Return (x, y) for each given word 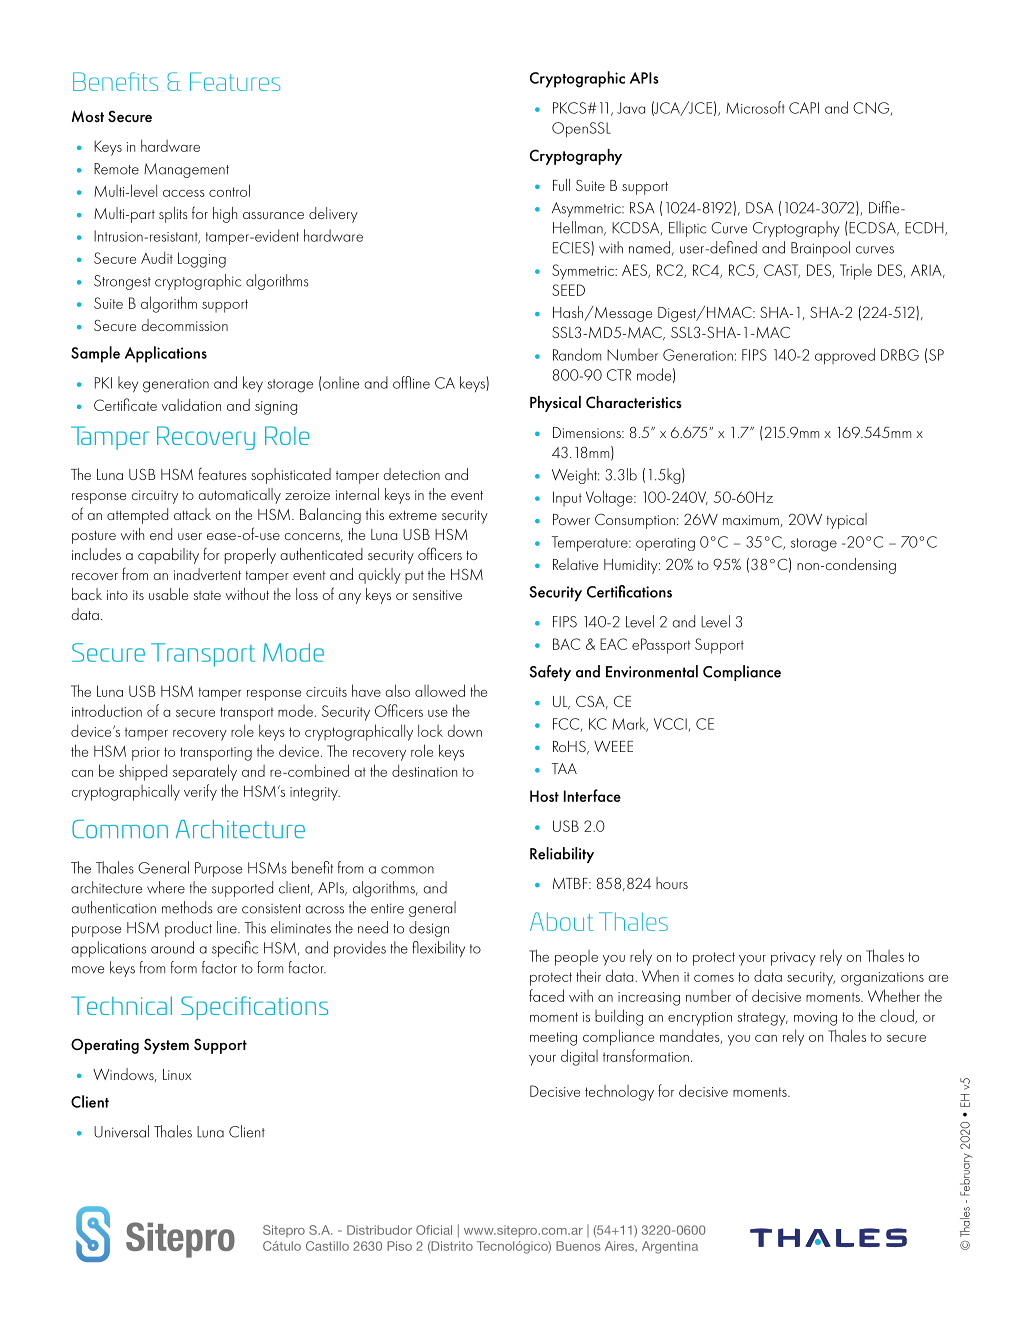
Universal (121, 1131)
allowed (440, 690)
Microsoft (755, 107)
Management (186, 170)
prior (146, 754)
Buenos (578, 1246)
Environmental (652, 671)
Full (561, 185)
